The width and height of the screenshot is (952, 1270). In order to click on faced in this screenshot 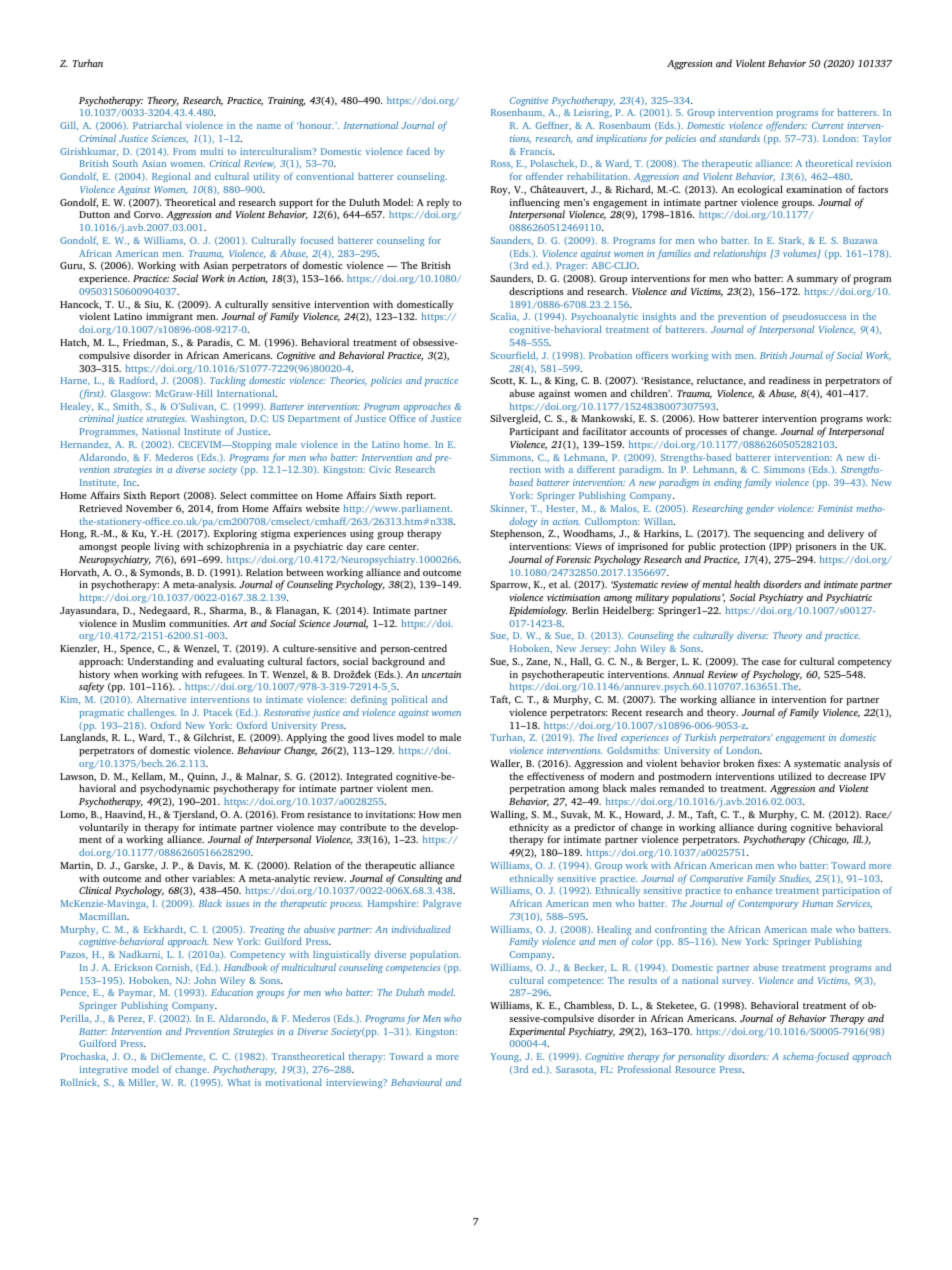, I will do `click(418, 151)`.
